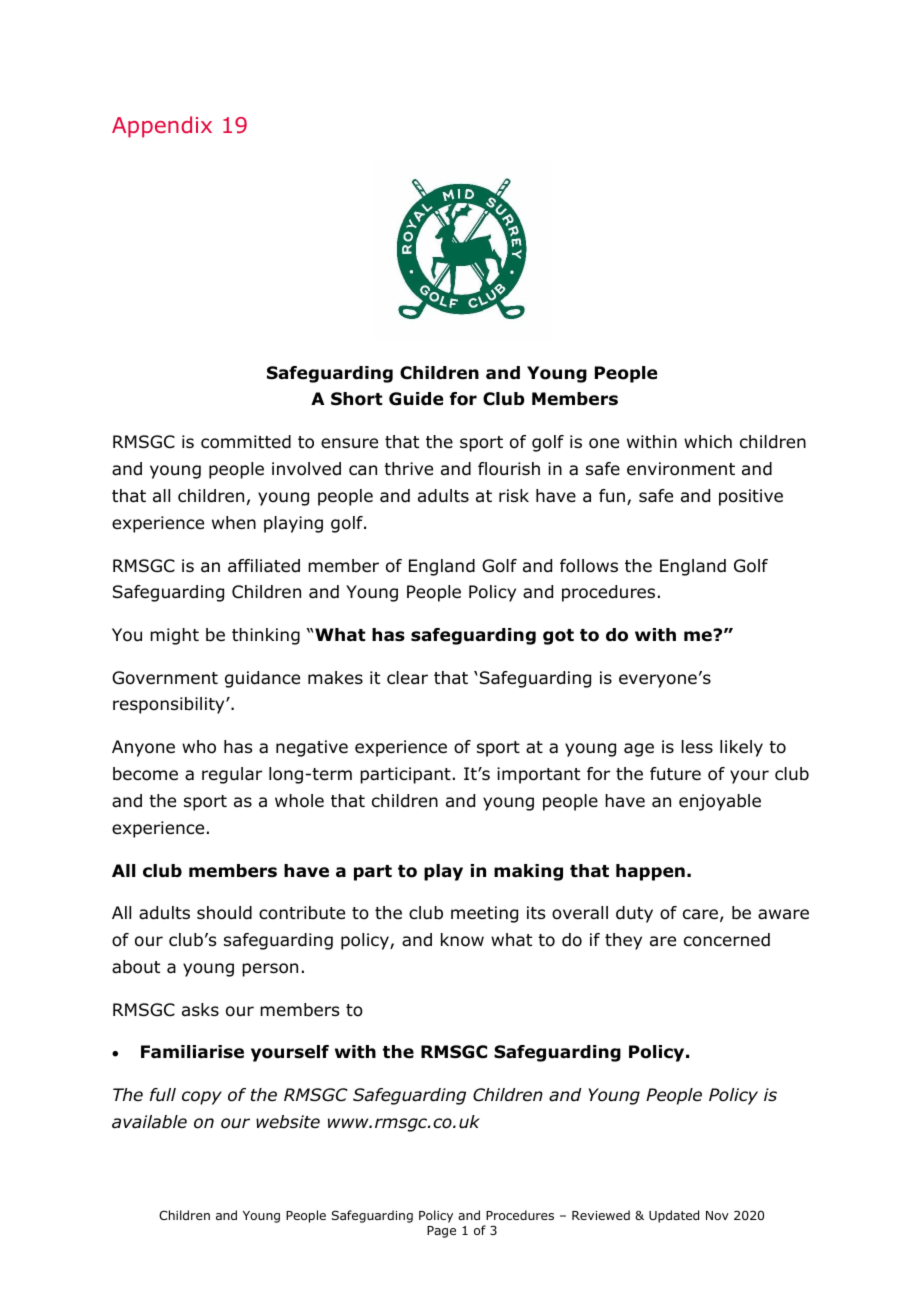 This screenshot has height=1308, width=924. What do you see at coordinates (708, 441) in the screenshot?
I see `which` at bounding box center [708, 441].
